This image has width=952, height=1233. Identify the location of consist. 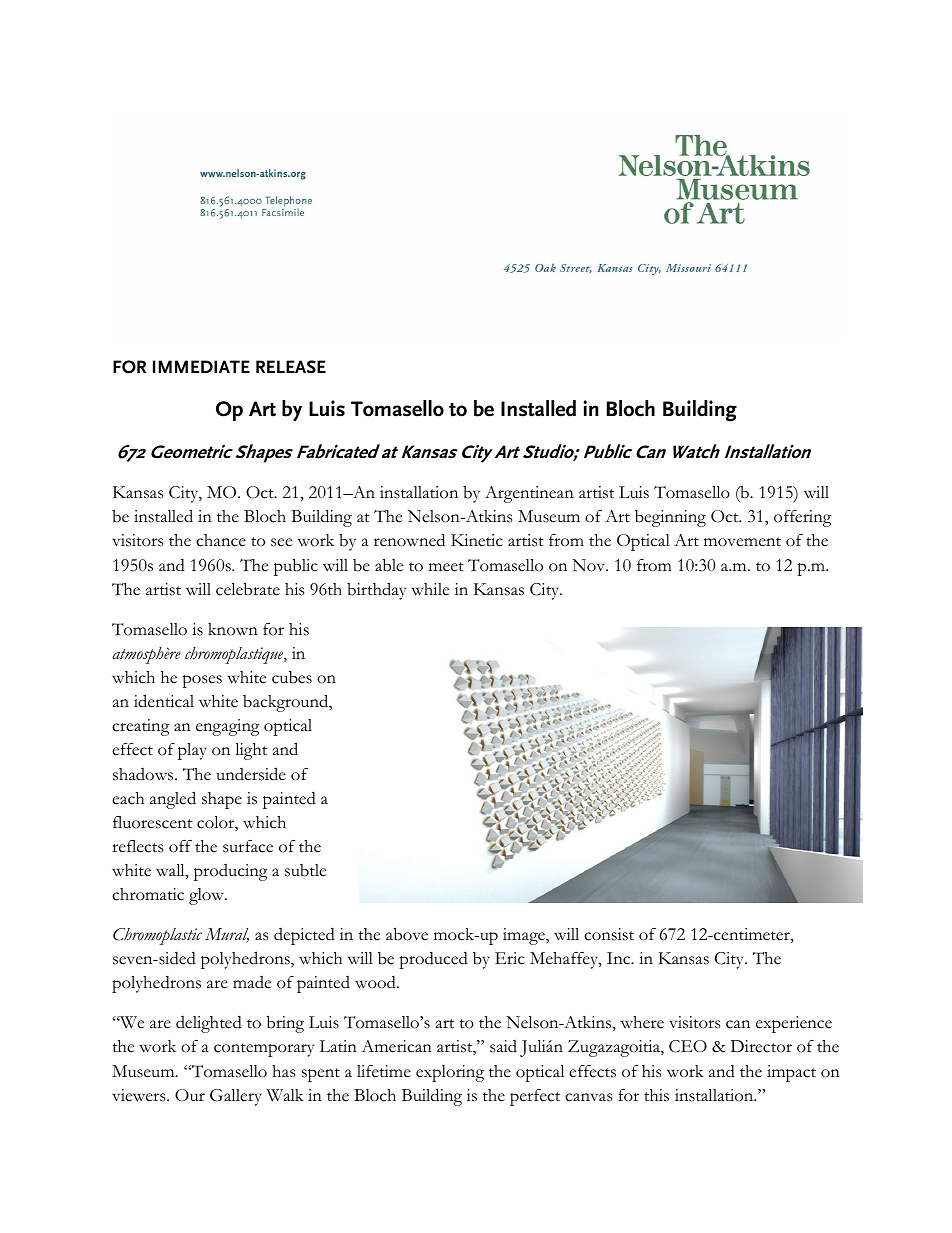
(609, 934).
